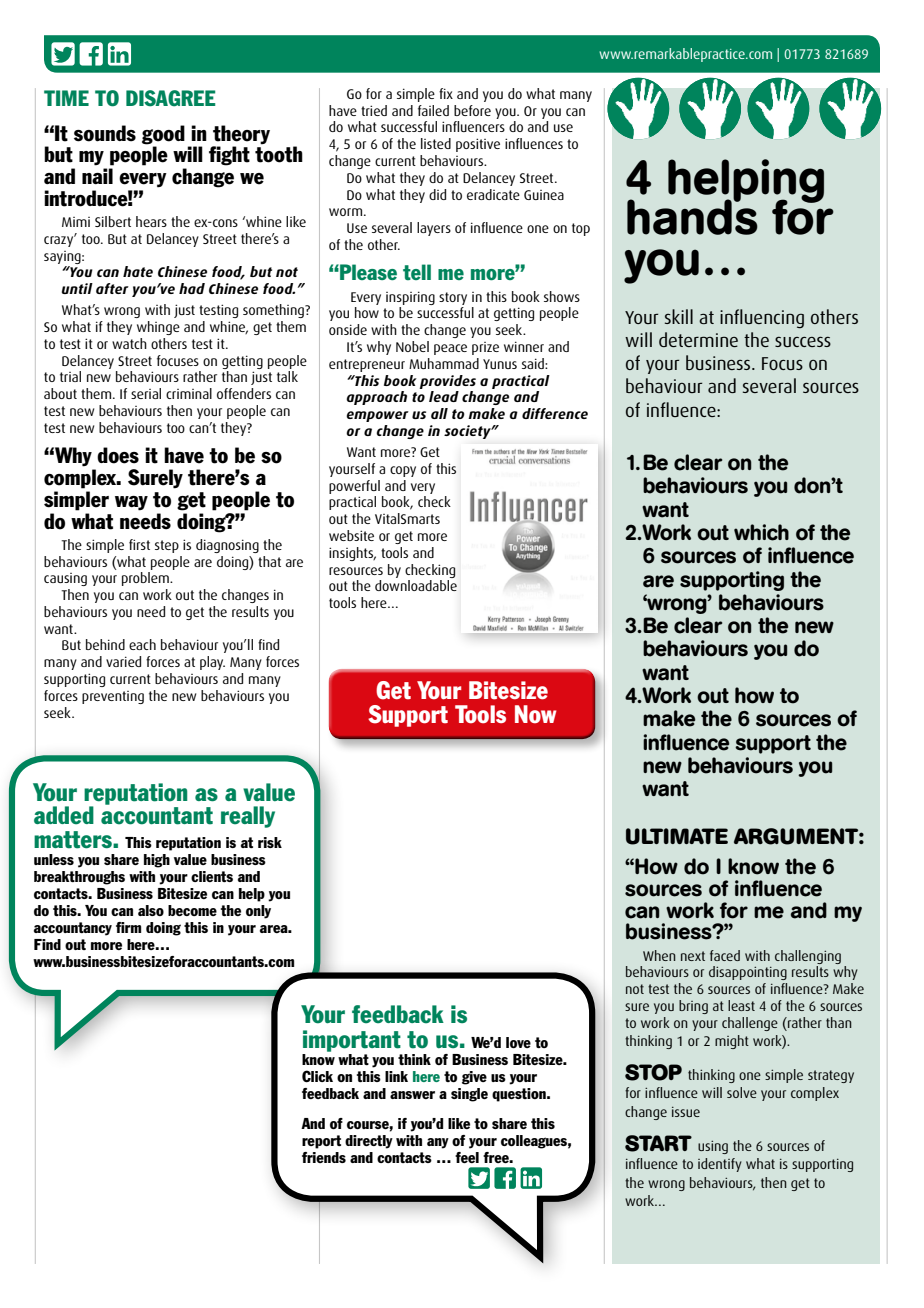 The image size is (924, 1308). Describe the element at coordinates (163, 135) in the image. I see `good` at that location.
